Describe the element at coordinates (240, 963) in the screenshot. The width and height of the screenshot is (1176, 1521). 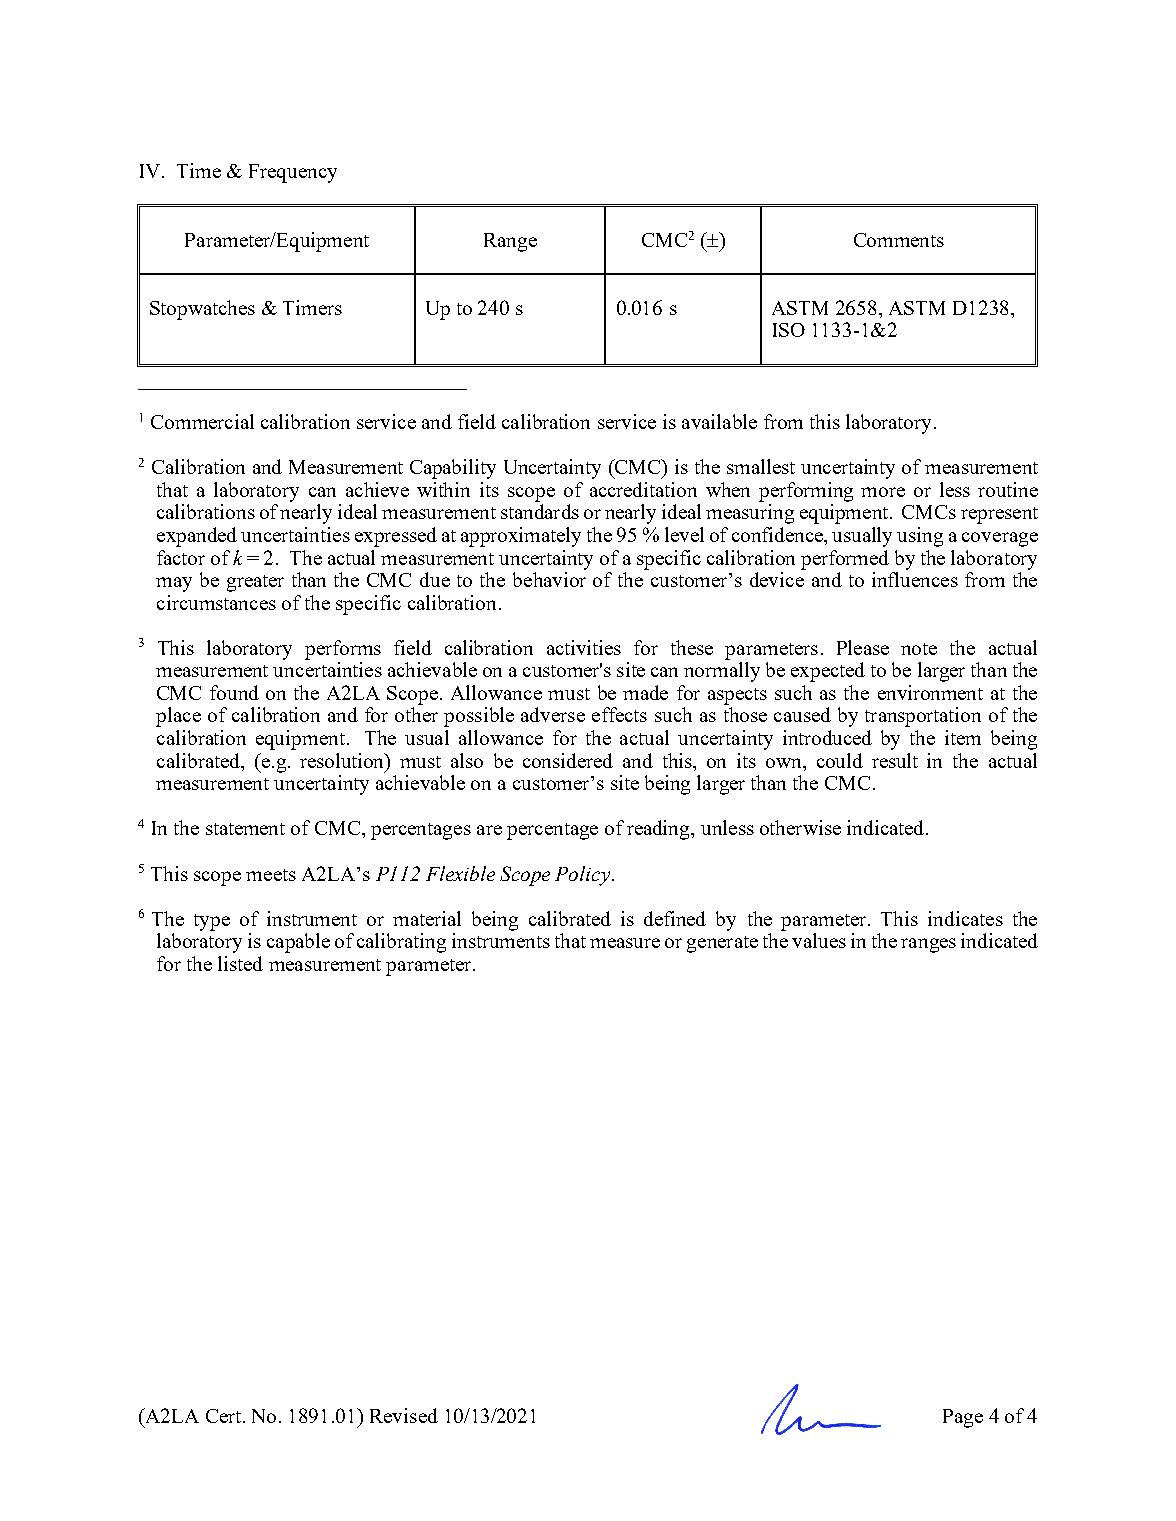
I see `listed` at that location.
